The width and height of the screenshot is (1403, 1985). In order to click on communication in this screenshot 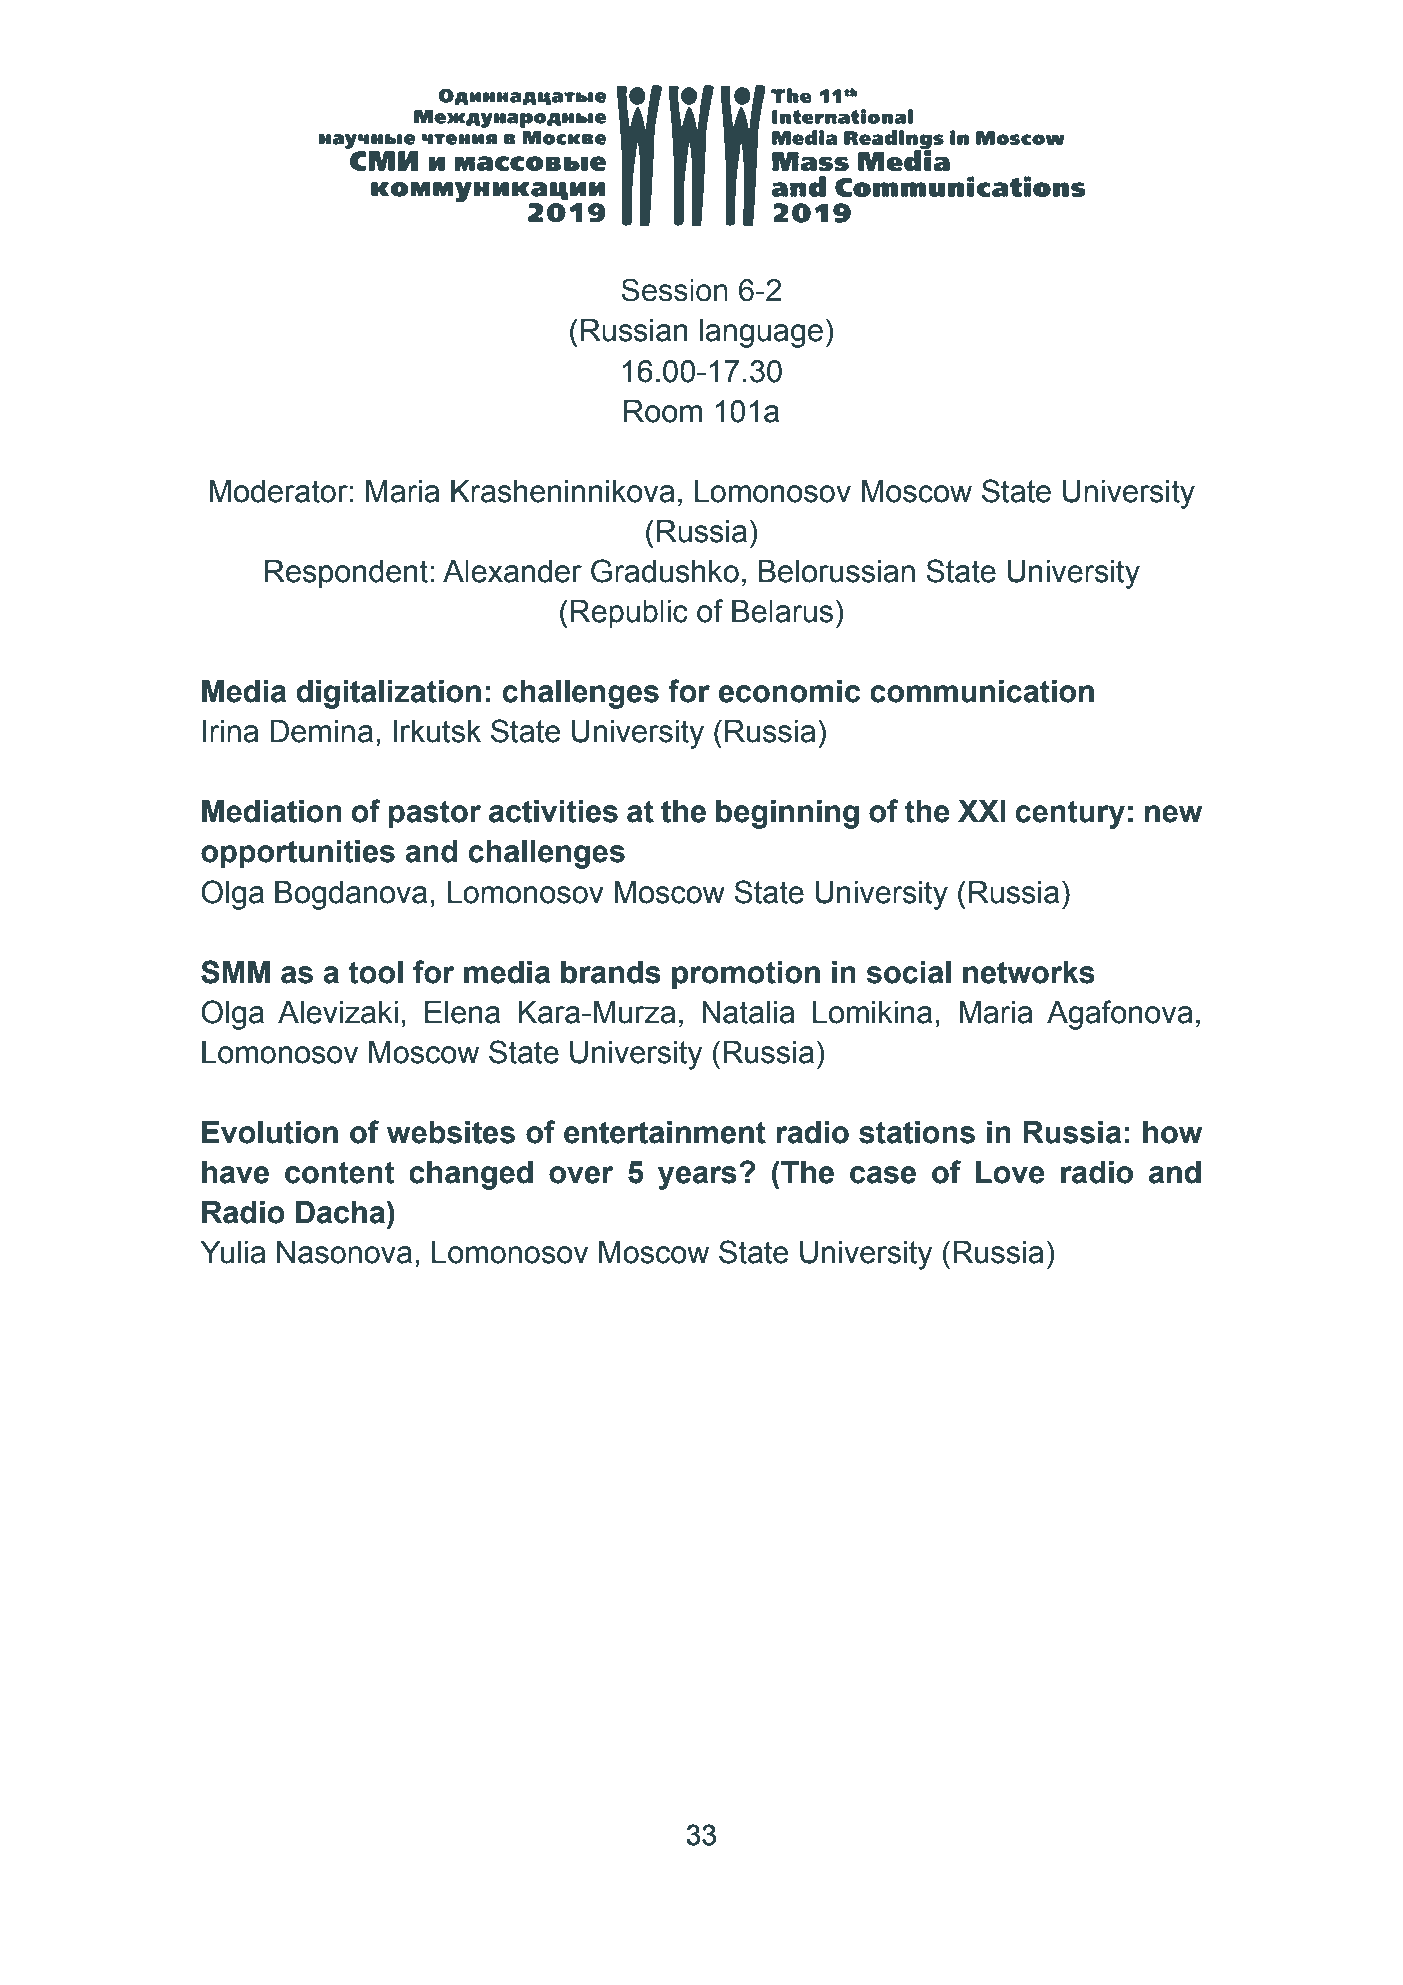, I will do `click(982, 691)`.
